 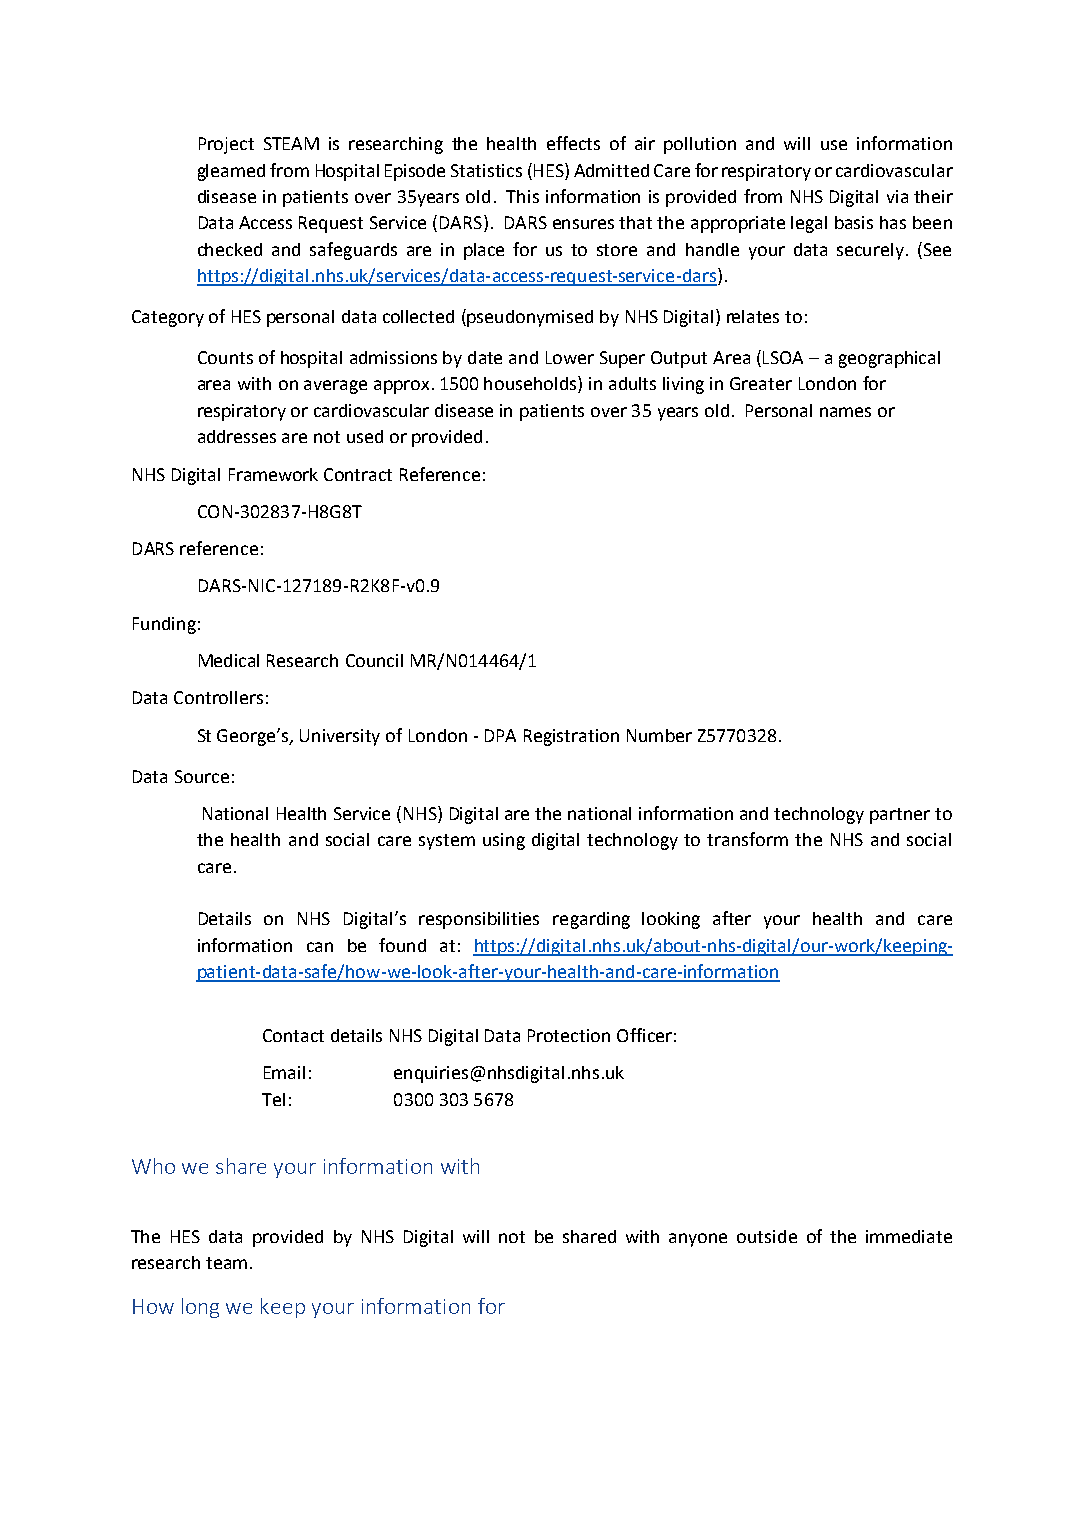 I want to click on This, so click(x=522, y=196).
